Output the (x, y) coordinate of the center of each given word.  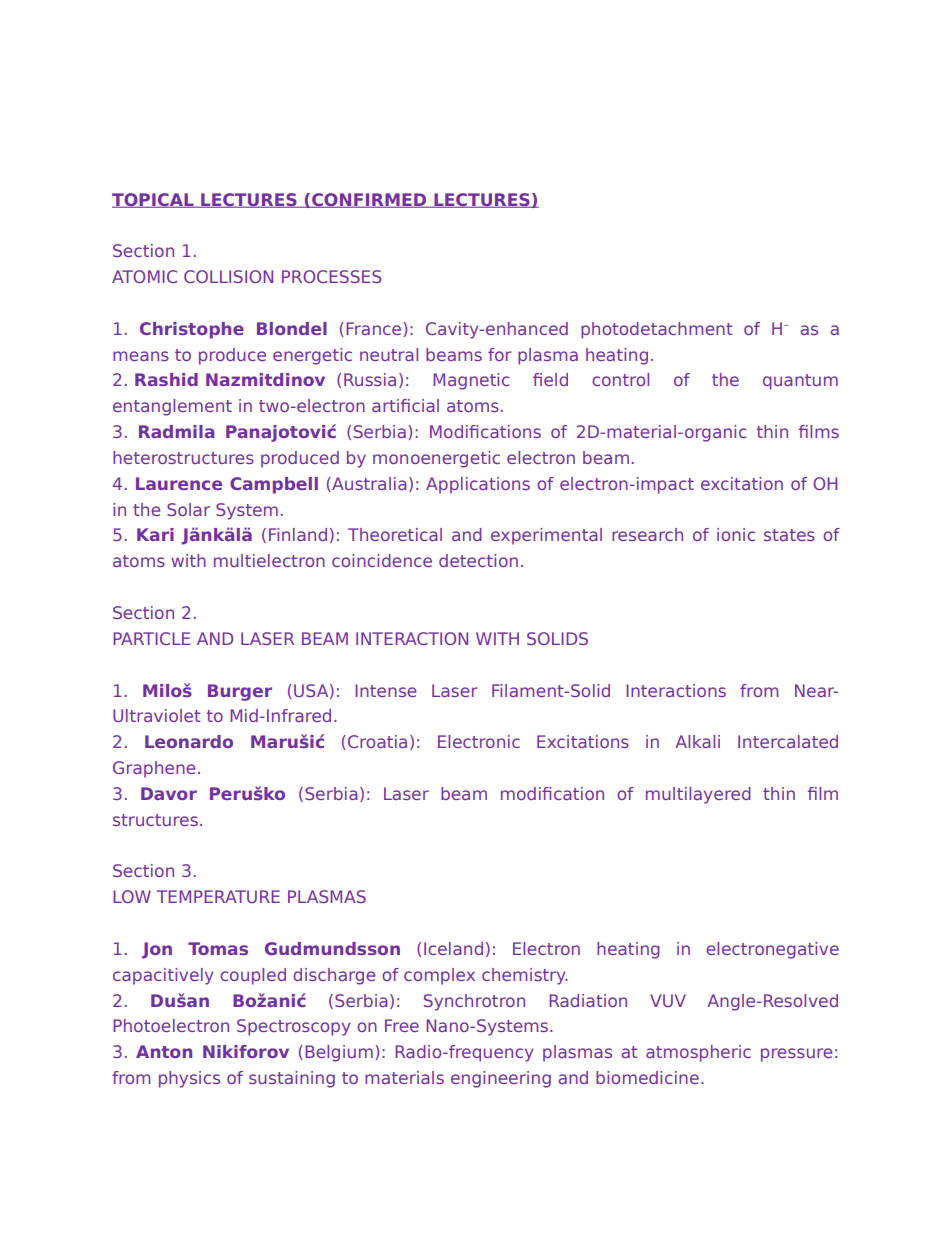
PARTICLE (151, 638)
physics (189, 1079)
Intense (386, 690)
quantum (800, 382)
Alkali (697, 741)
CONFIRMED (369, 200)
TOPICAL (154, 200)
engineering (501, 1079)
